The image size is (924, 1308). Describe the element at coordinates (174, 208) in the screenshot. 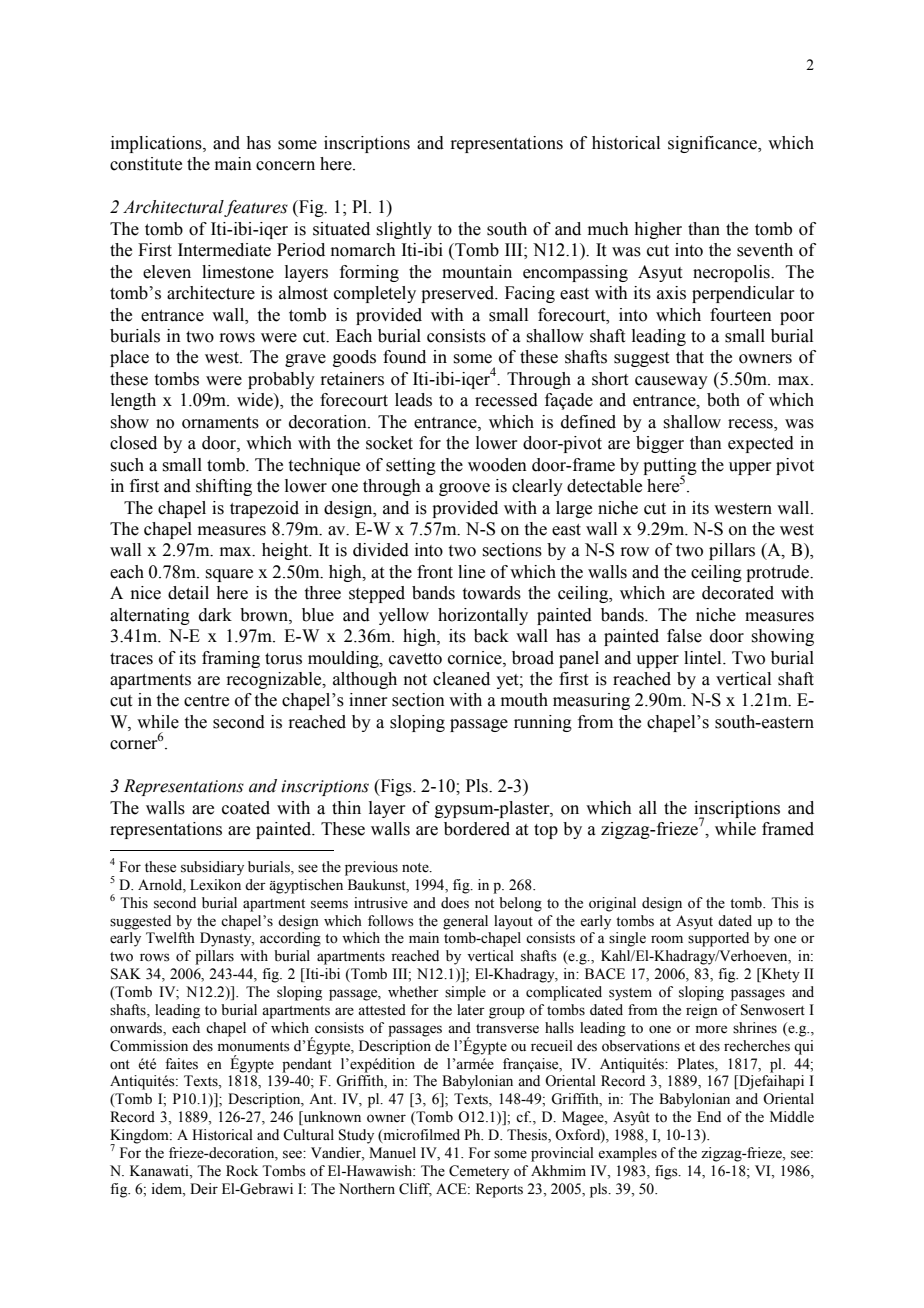

I see `Architectural` at that location.
